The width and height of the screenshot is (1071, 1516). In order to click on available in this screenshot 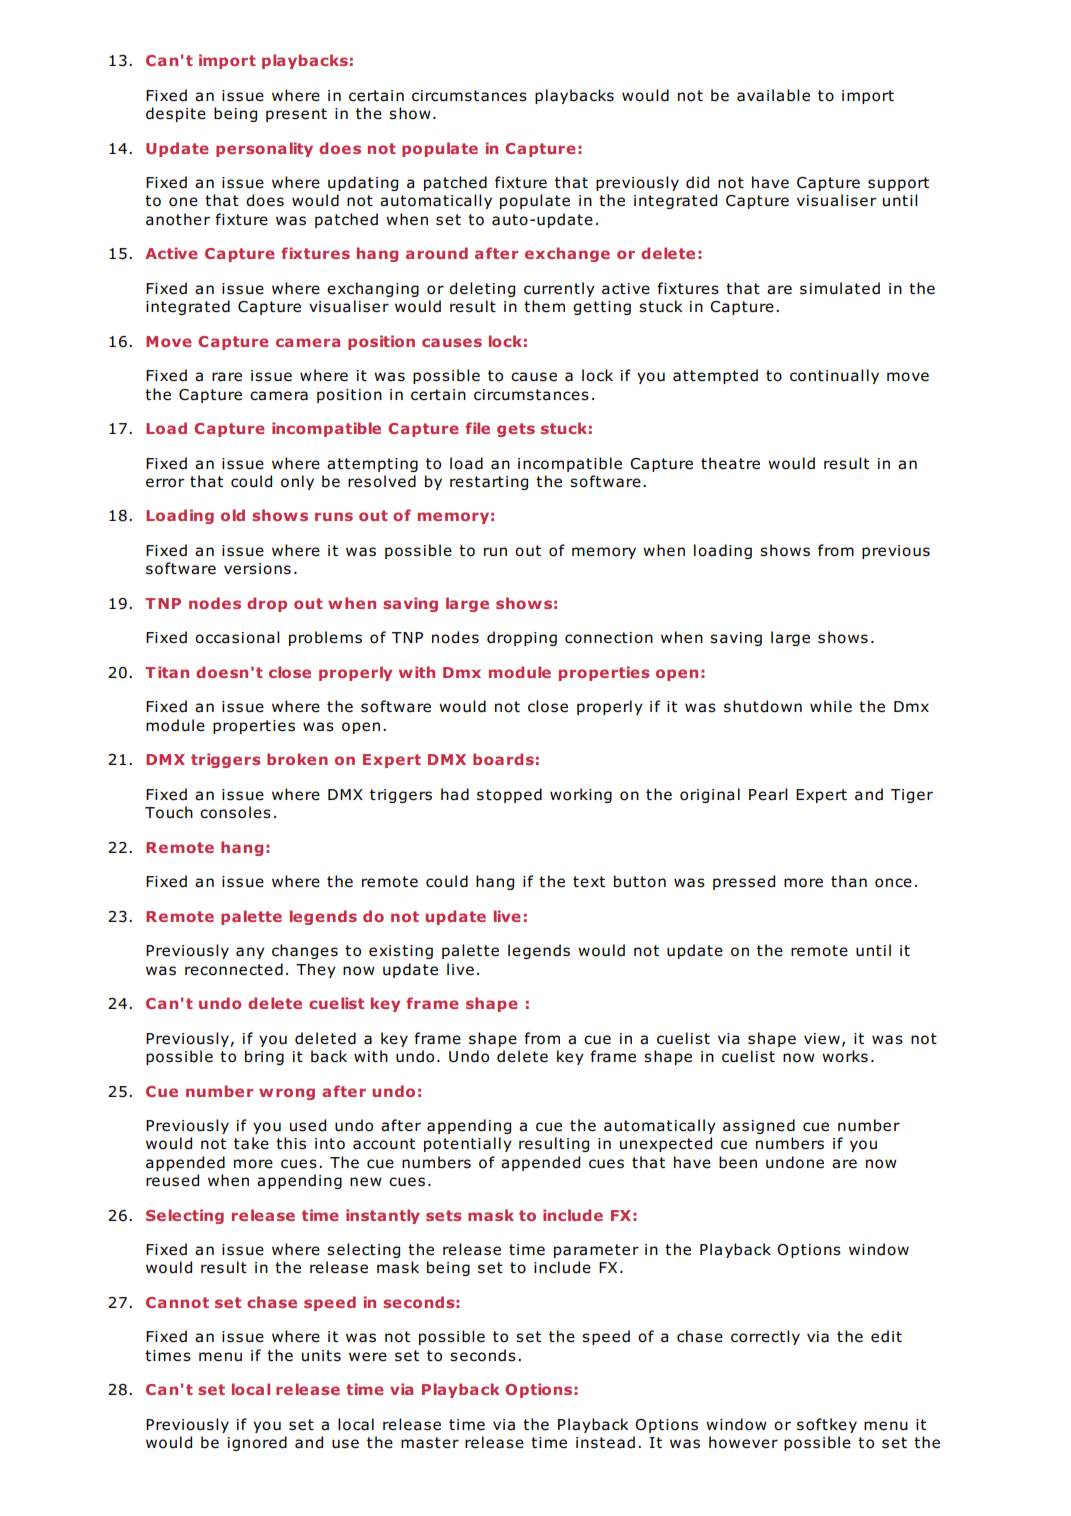, I will do `click(773, 95)`.
